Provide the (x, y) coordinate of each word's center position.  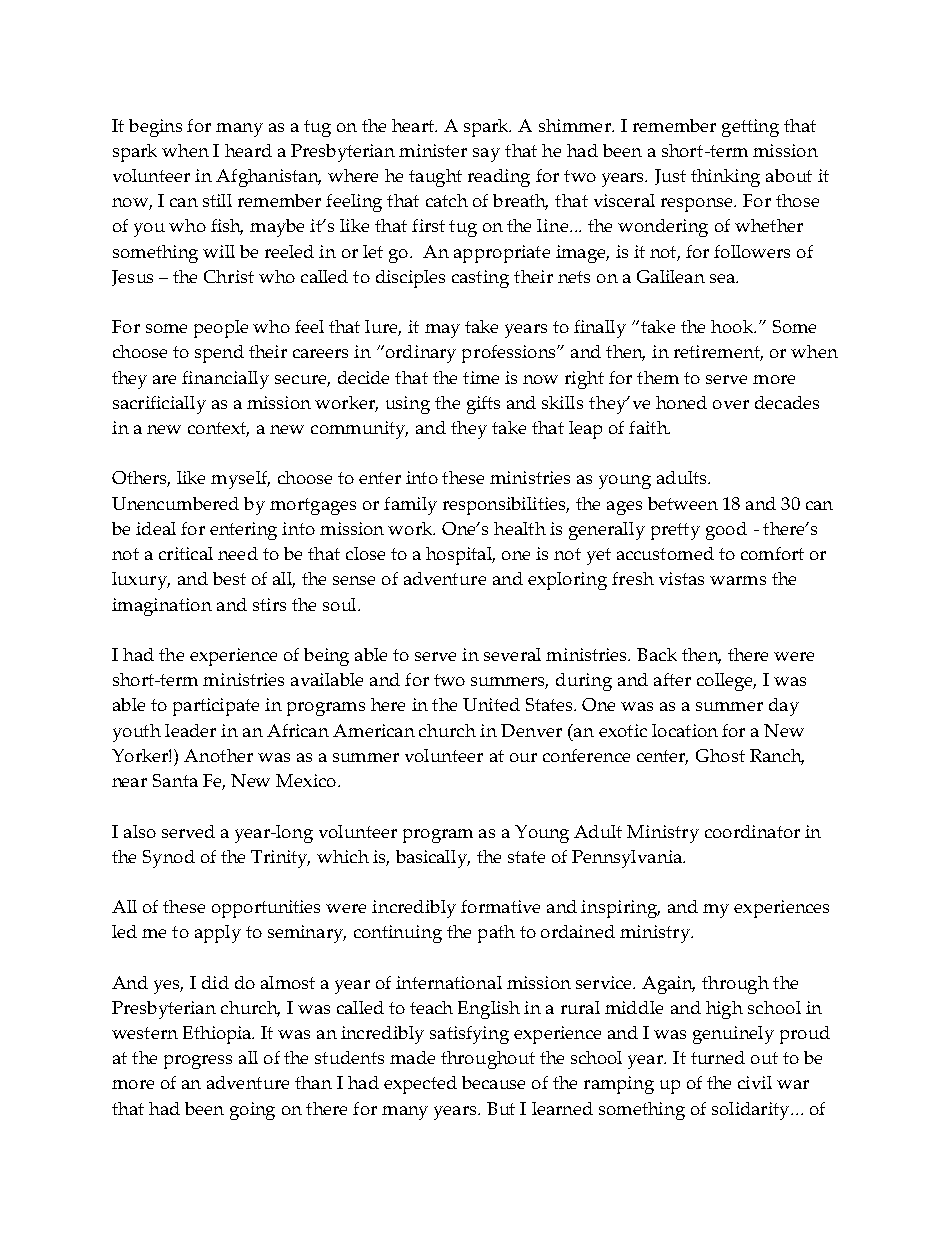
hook (733, 326)
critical (186, 553)
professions (510, 354)
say (486, 155)
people (221, 329)
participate (216, 707)
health (520, 528)
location (685, 730)
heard (248, 150)
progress (198, 1062)
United (491, 704)
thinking (725, 178)
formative (500, 906)
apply (218, 934)
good (726, 531)
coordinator (752, 831)
